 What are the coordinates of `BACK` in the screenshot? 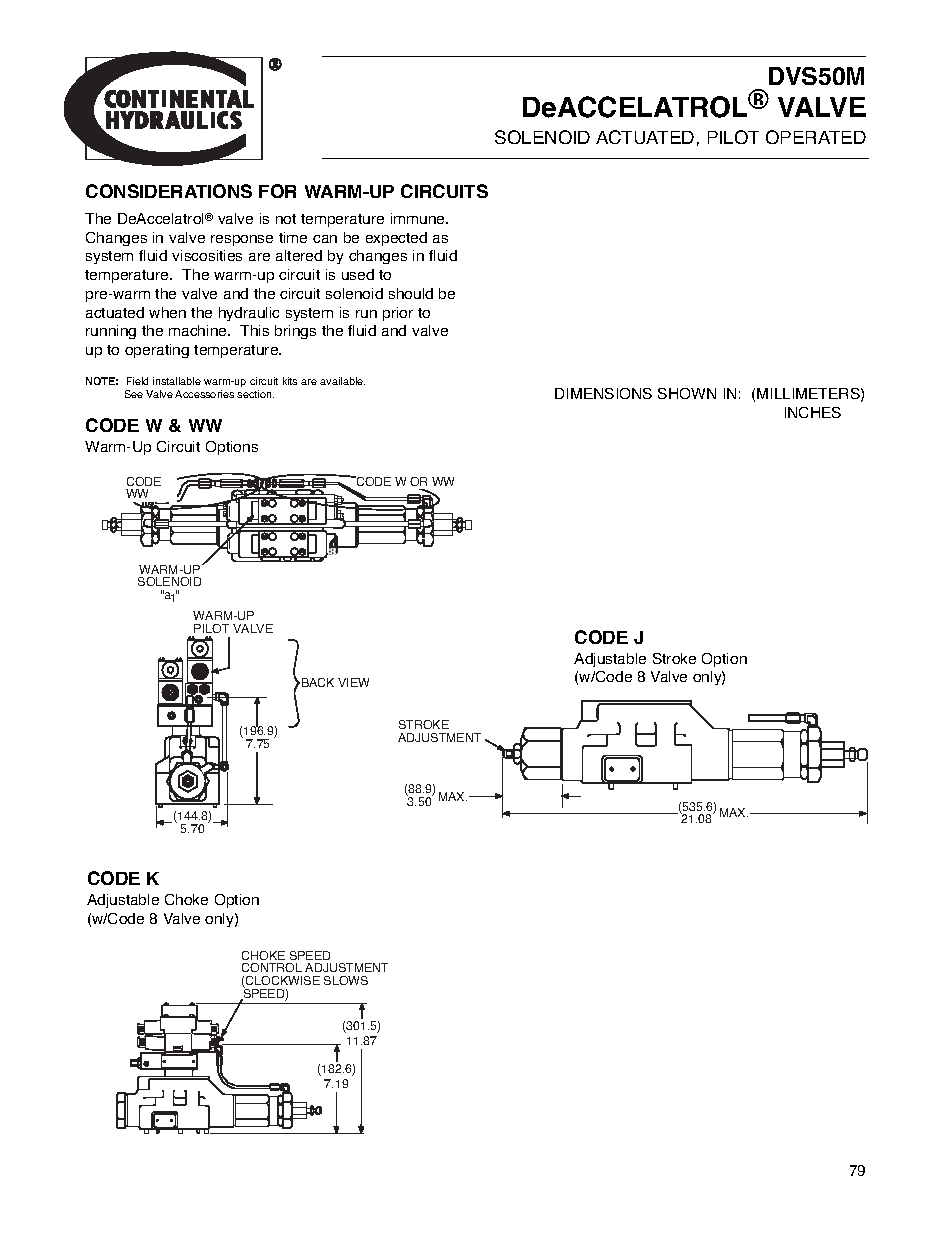 It's located at (318, 682).
